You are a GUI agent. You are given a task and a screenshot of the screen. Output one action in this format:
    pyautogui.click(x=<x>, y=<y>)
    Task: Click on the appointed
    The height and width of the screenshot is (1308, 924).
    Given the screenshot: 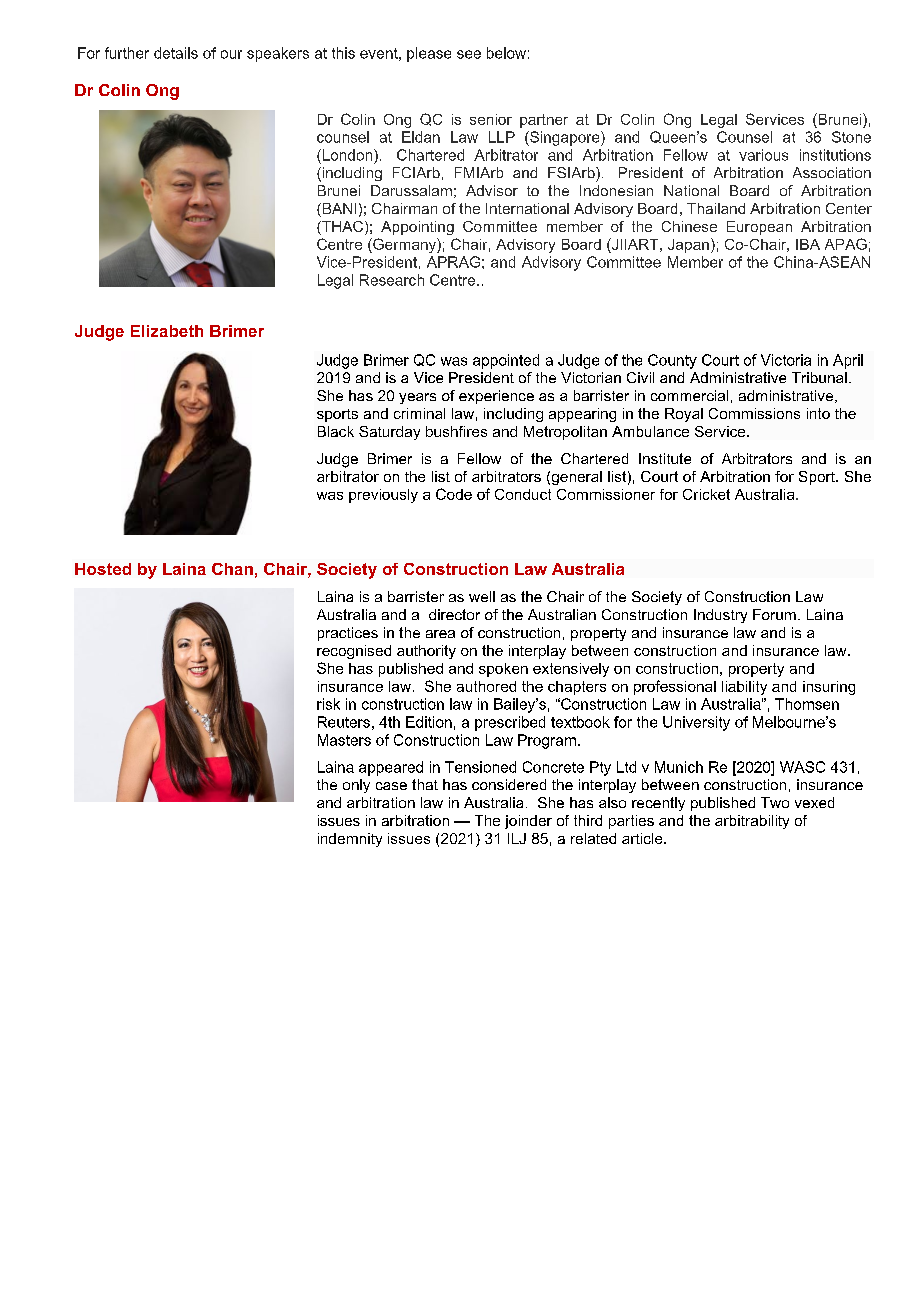 What is the action you would take?
    pyautogui.click(x=506, y=361)
